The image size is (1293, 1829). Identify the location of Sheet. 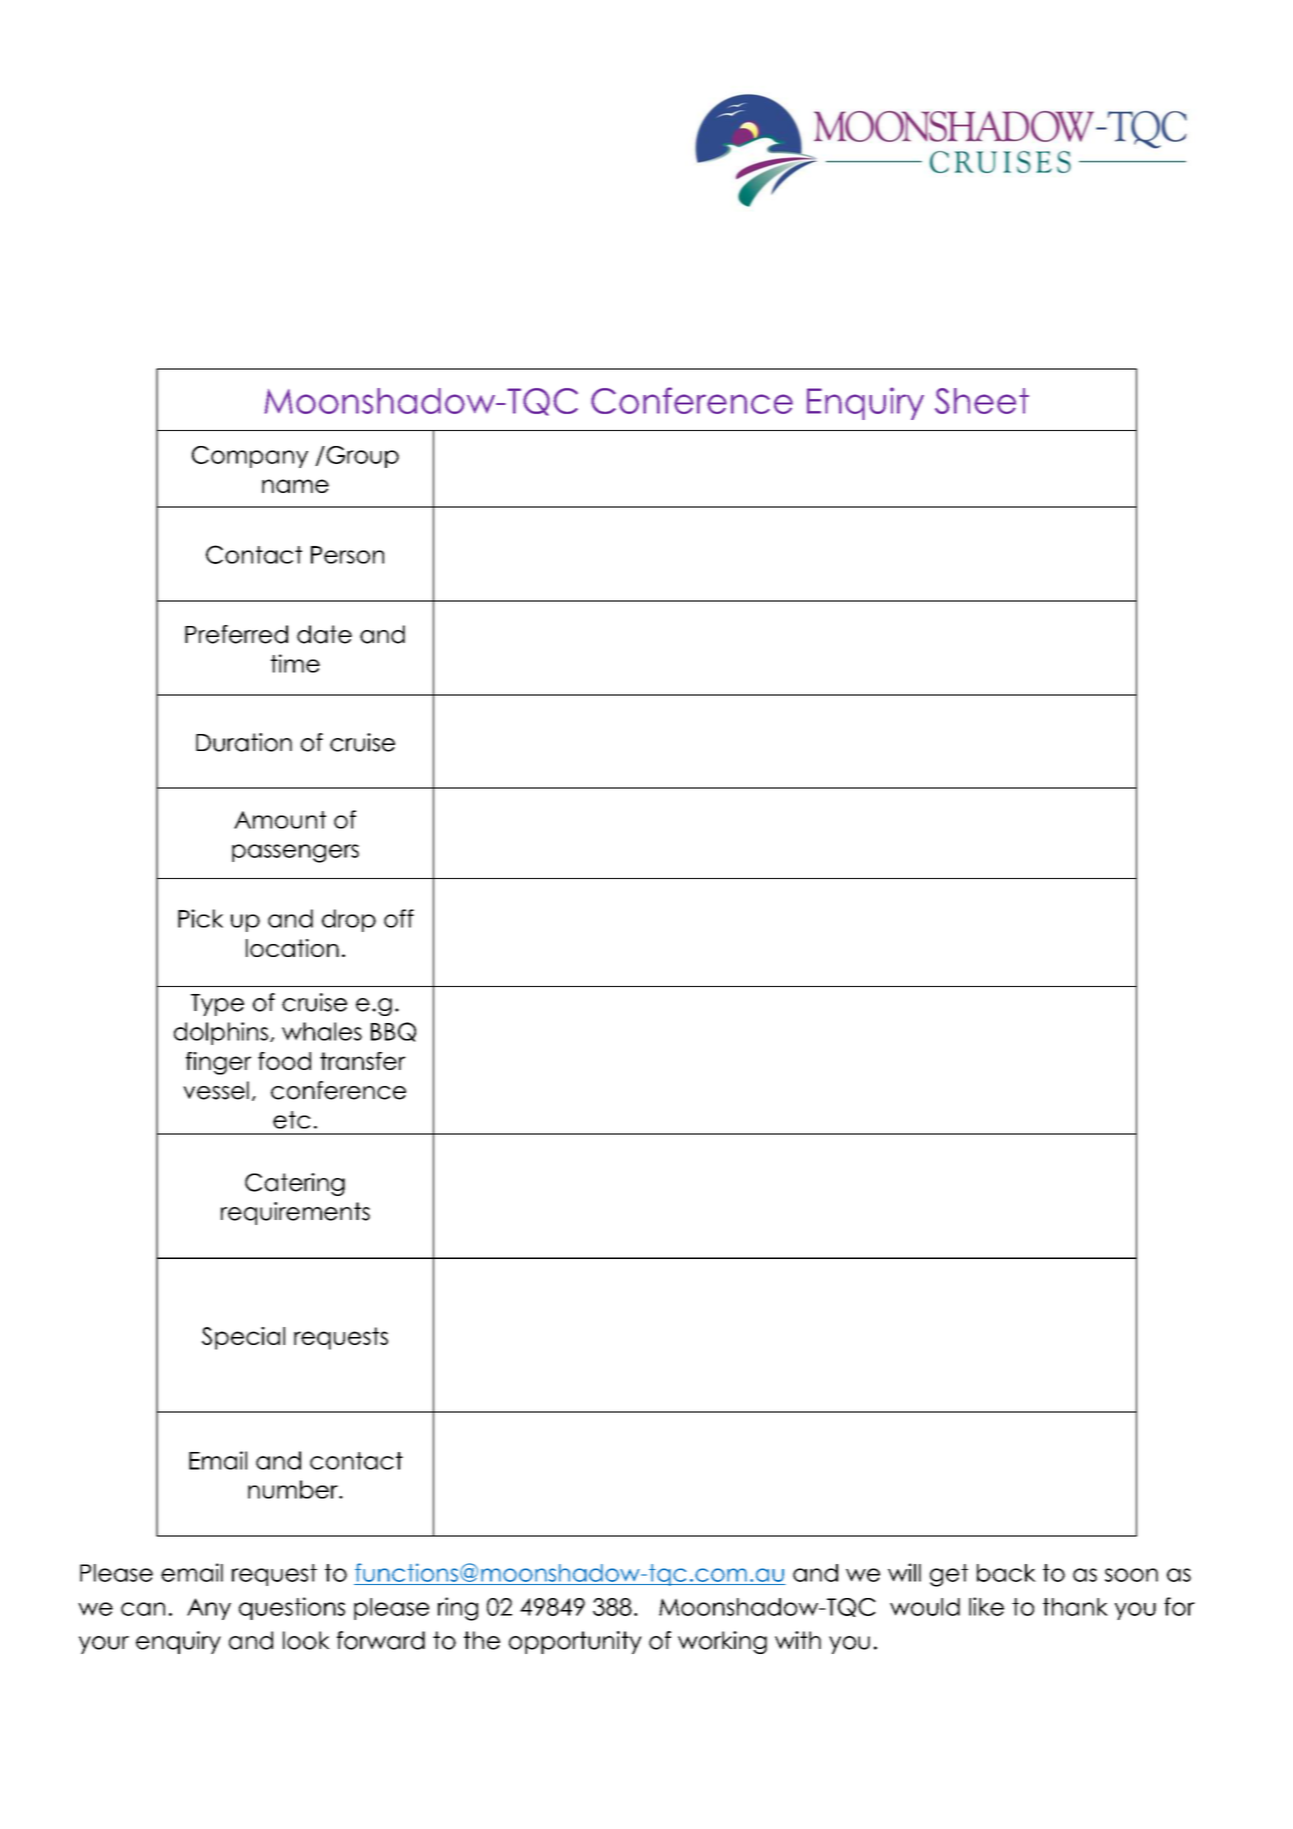
(982, 401).
